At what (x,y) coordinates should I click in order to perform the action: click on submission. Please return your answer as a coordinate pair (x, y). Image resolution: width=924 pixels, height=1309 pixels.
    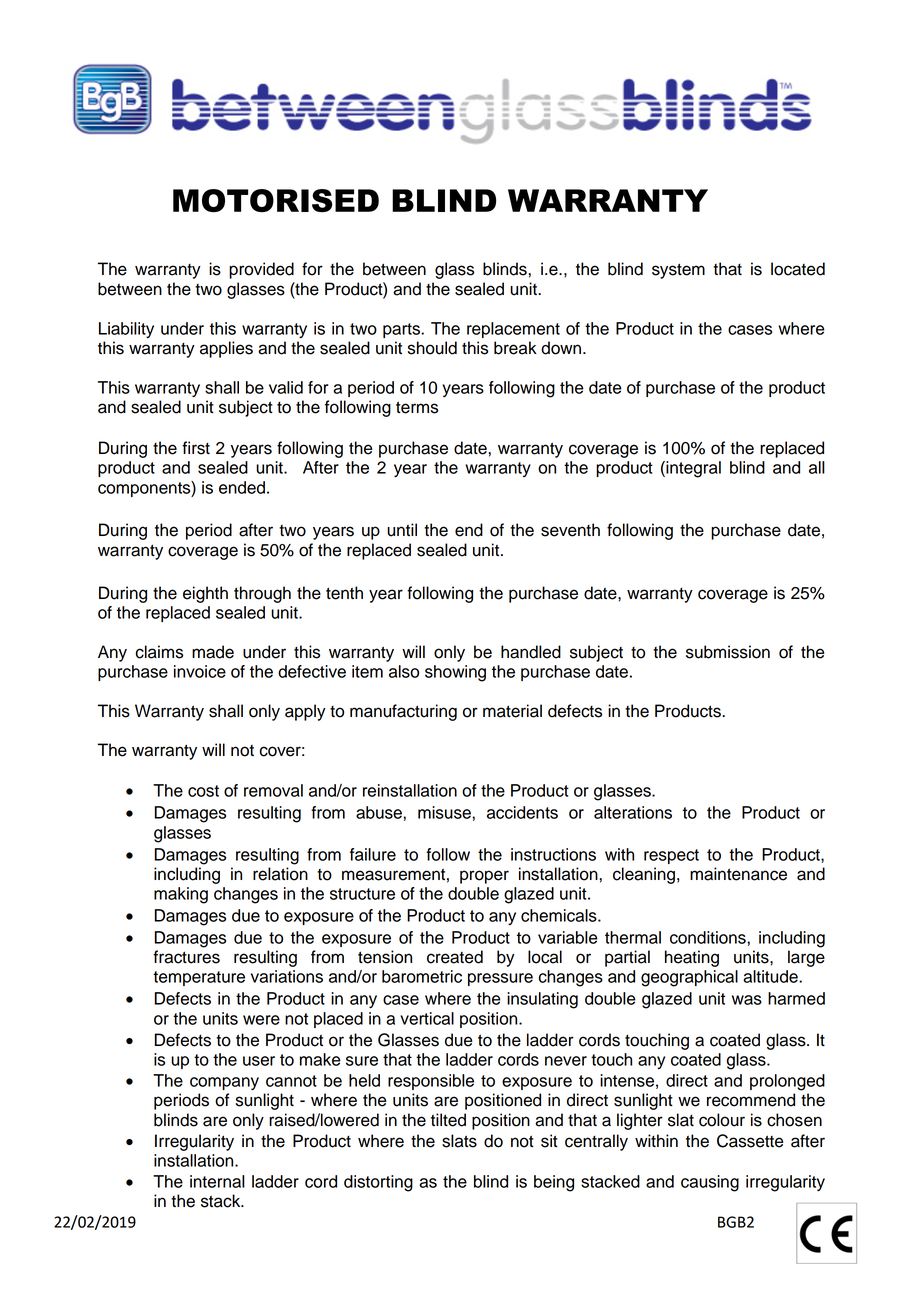
    Looking at the image, I should click on (728, 652).
